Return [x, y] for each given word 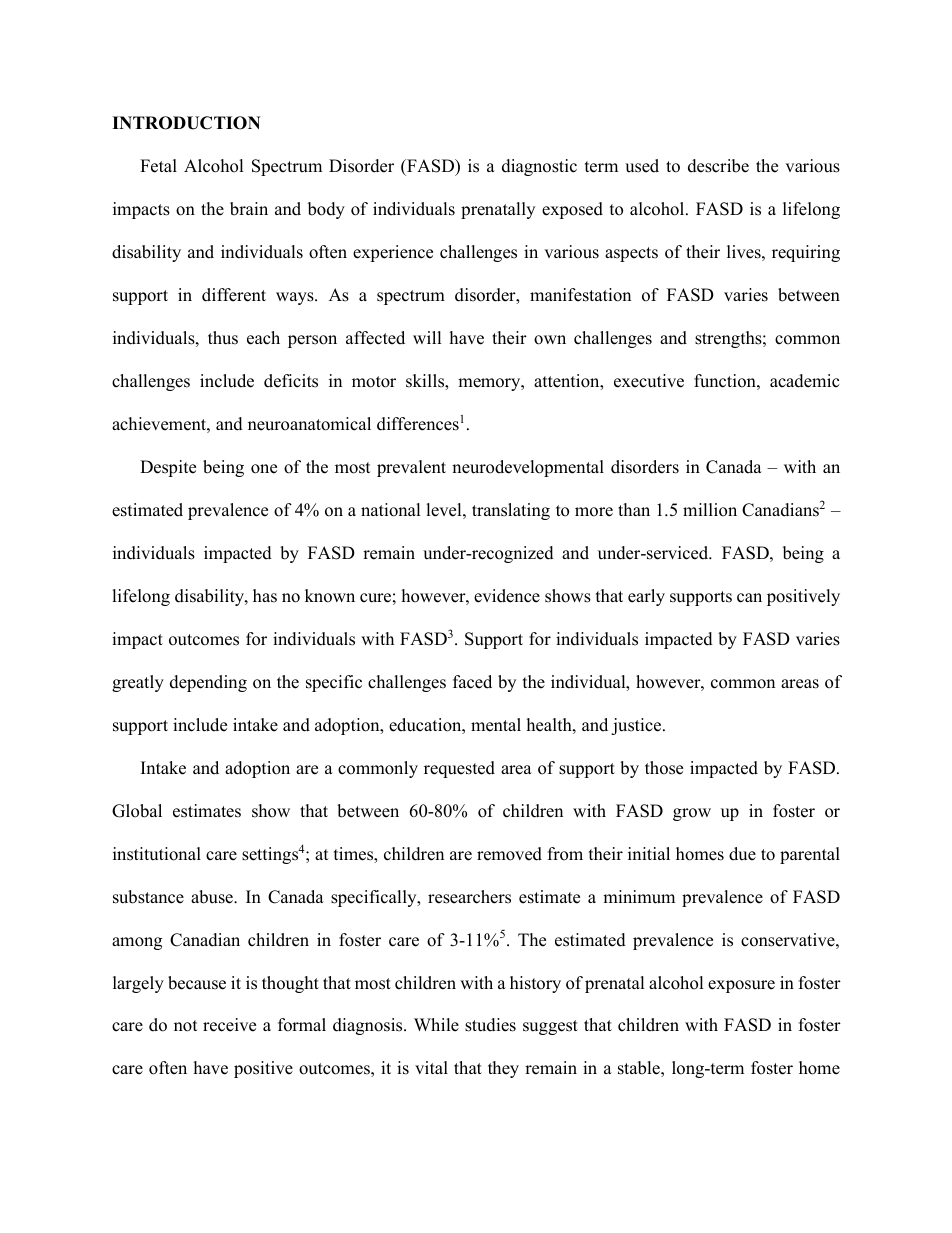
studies [490, 1025]
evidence [507, 596]
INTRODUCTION [186, 123]
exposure [741, 986]
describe [718, 166]
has [265, 596]
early [646, 597]
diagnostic [539, 167]
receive [229, 1025]
